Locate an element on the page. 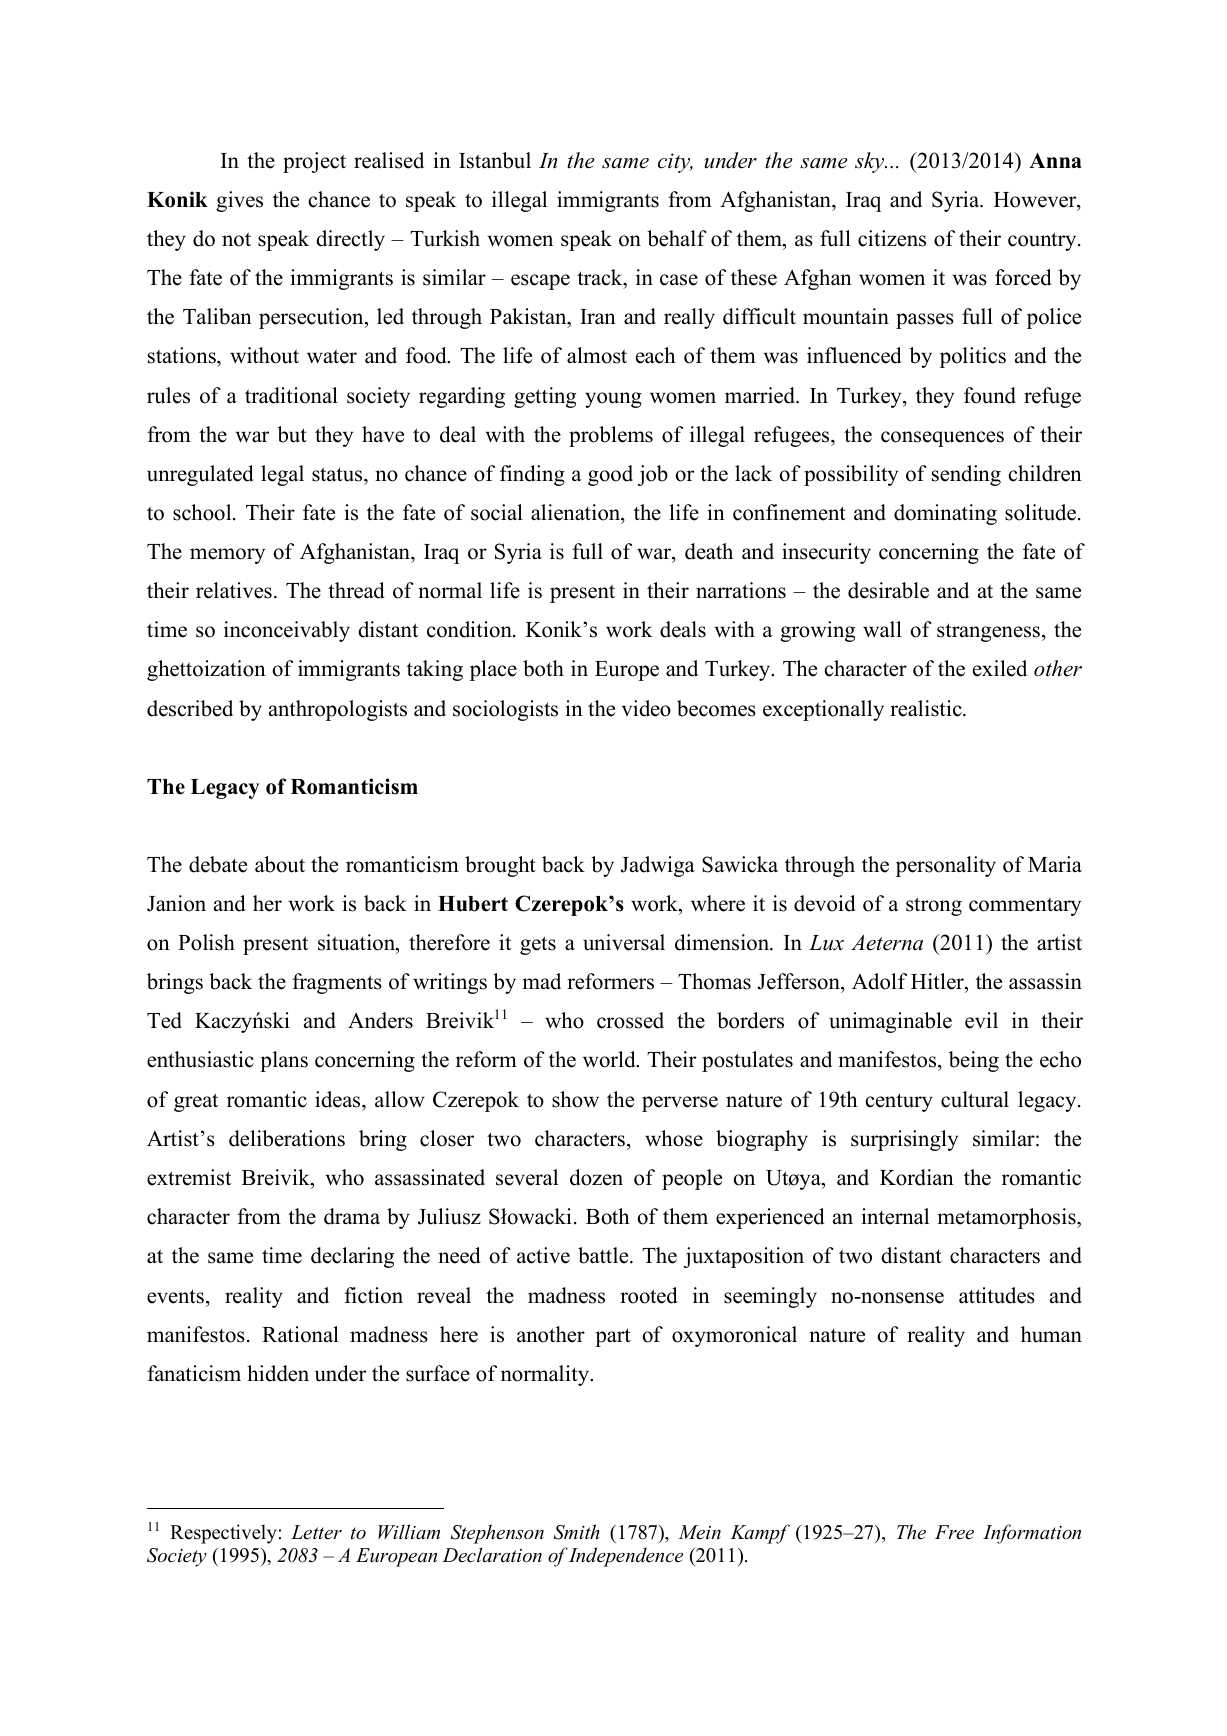  metamorphosis is located at coordinates (1008, 1218).
